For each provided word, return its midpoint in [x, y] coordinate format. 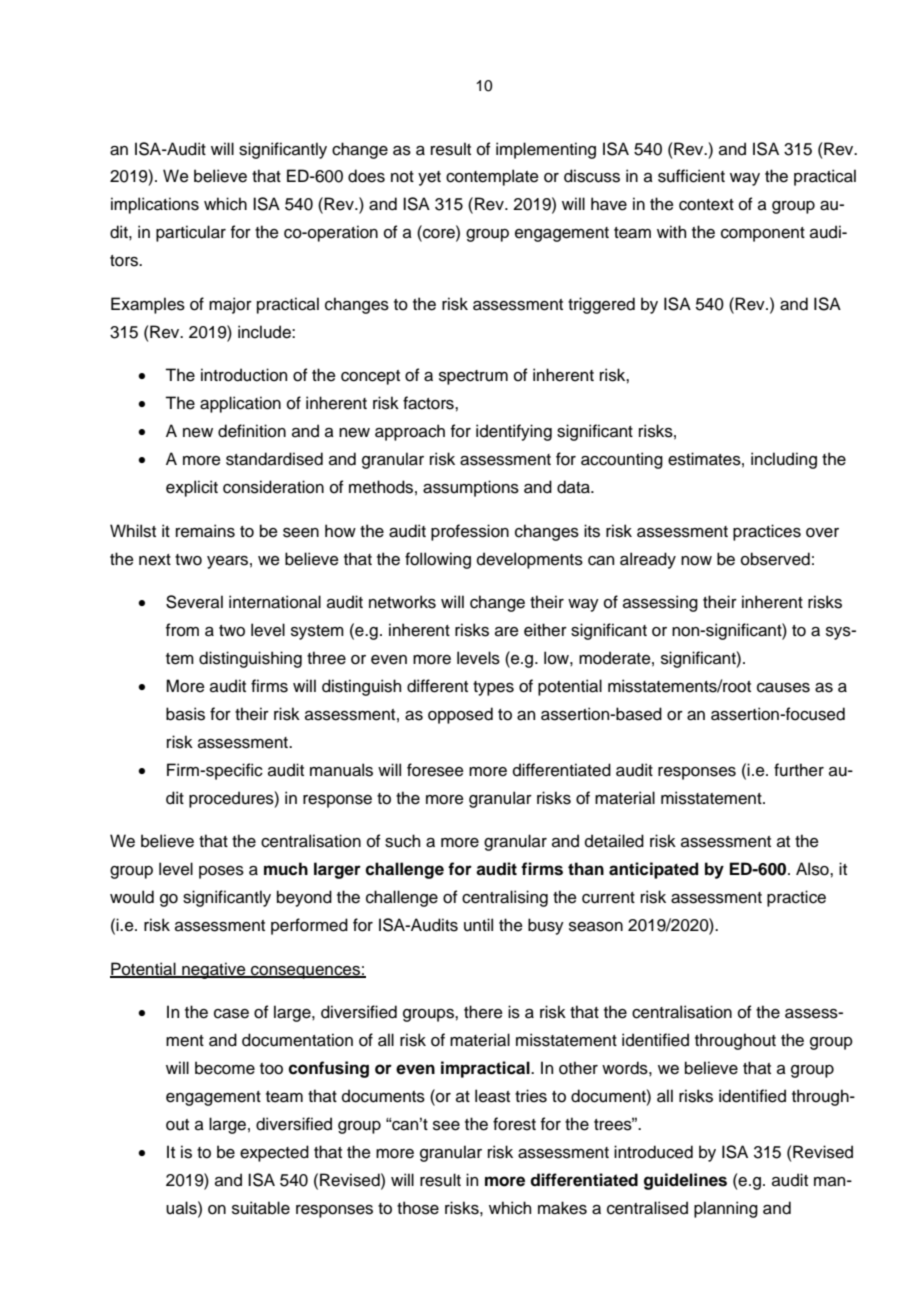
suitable [261, 1208]
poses [221, 872]
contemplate [492, 177]
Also [813, 869]
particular [191, 233]
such [402, 841]
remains [205, 531]
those [418, 1208]
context [706, 205]
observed [775, 559]
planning [726, 1209]
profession [470, 532]
